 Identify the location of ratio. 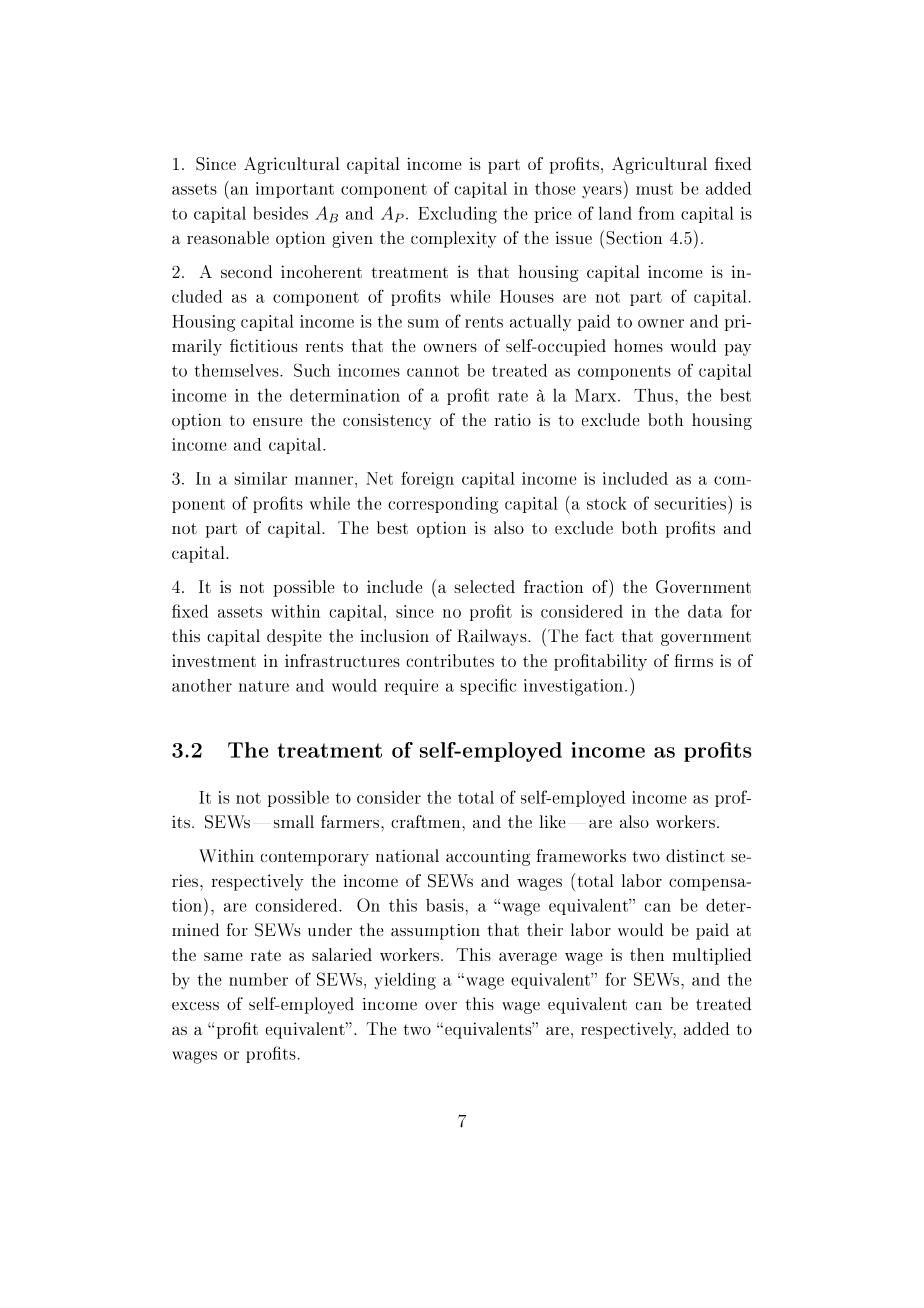
(512, 419).
